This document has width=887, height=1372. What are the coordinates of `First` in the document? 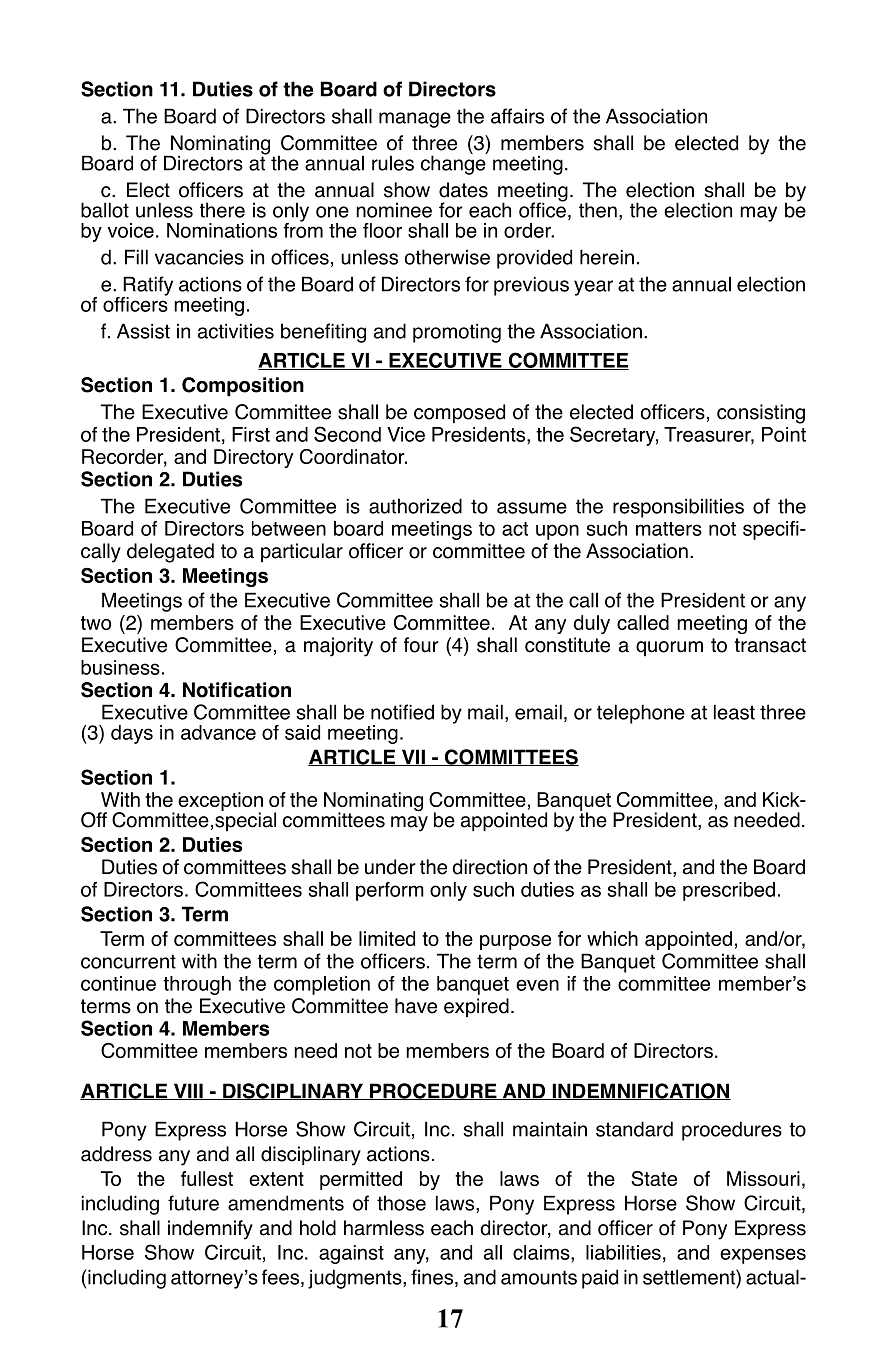 It's located at (251, 434).
